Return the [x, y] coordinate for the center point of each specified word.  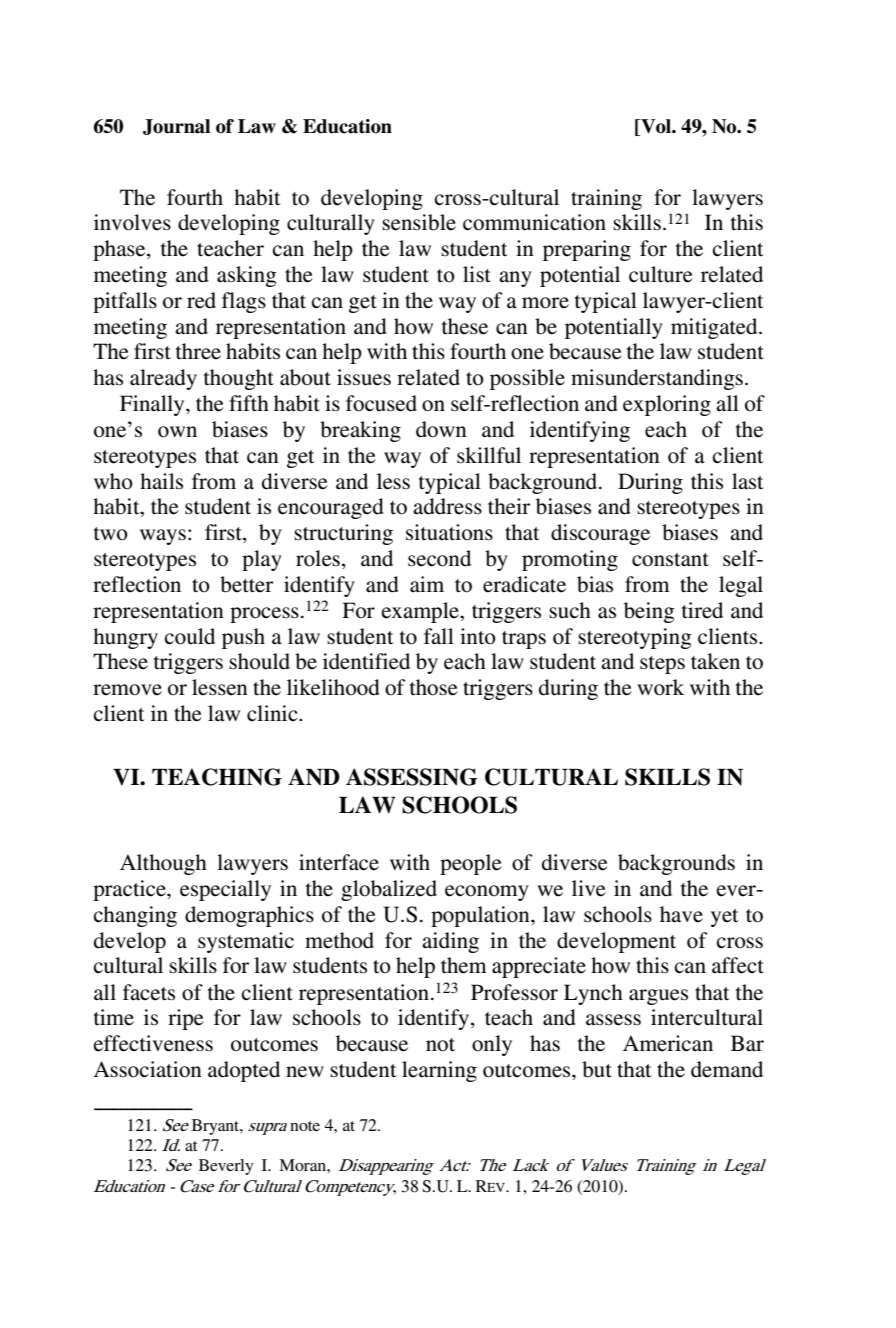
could [190, 636]
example [421, 612]
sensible [419, 222]
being [649, 612]
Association [148, 1069]
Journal [176, 127]
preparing [587, 250]
